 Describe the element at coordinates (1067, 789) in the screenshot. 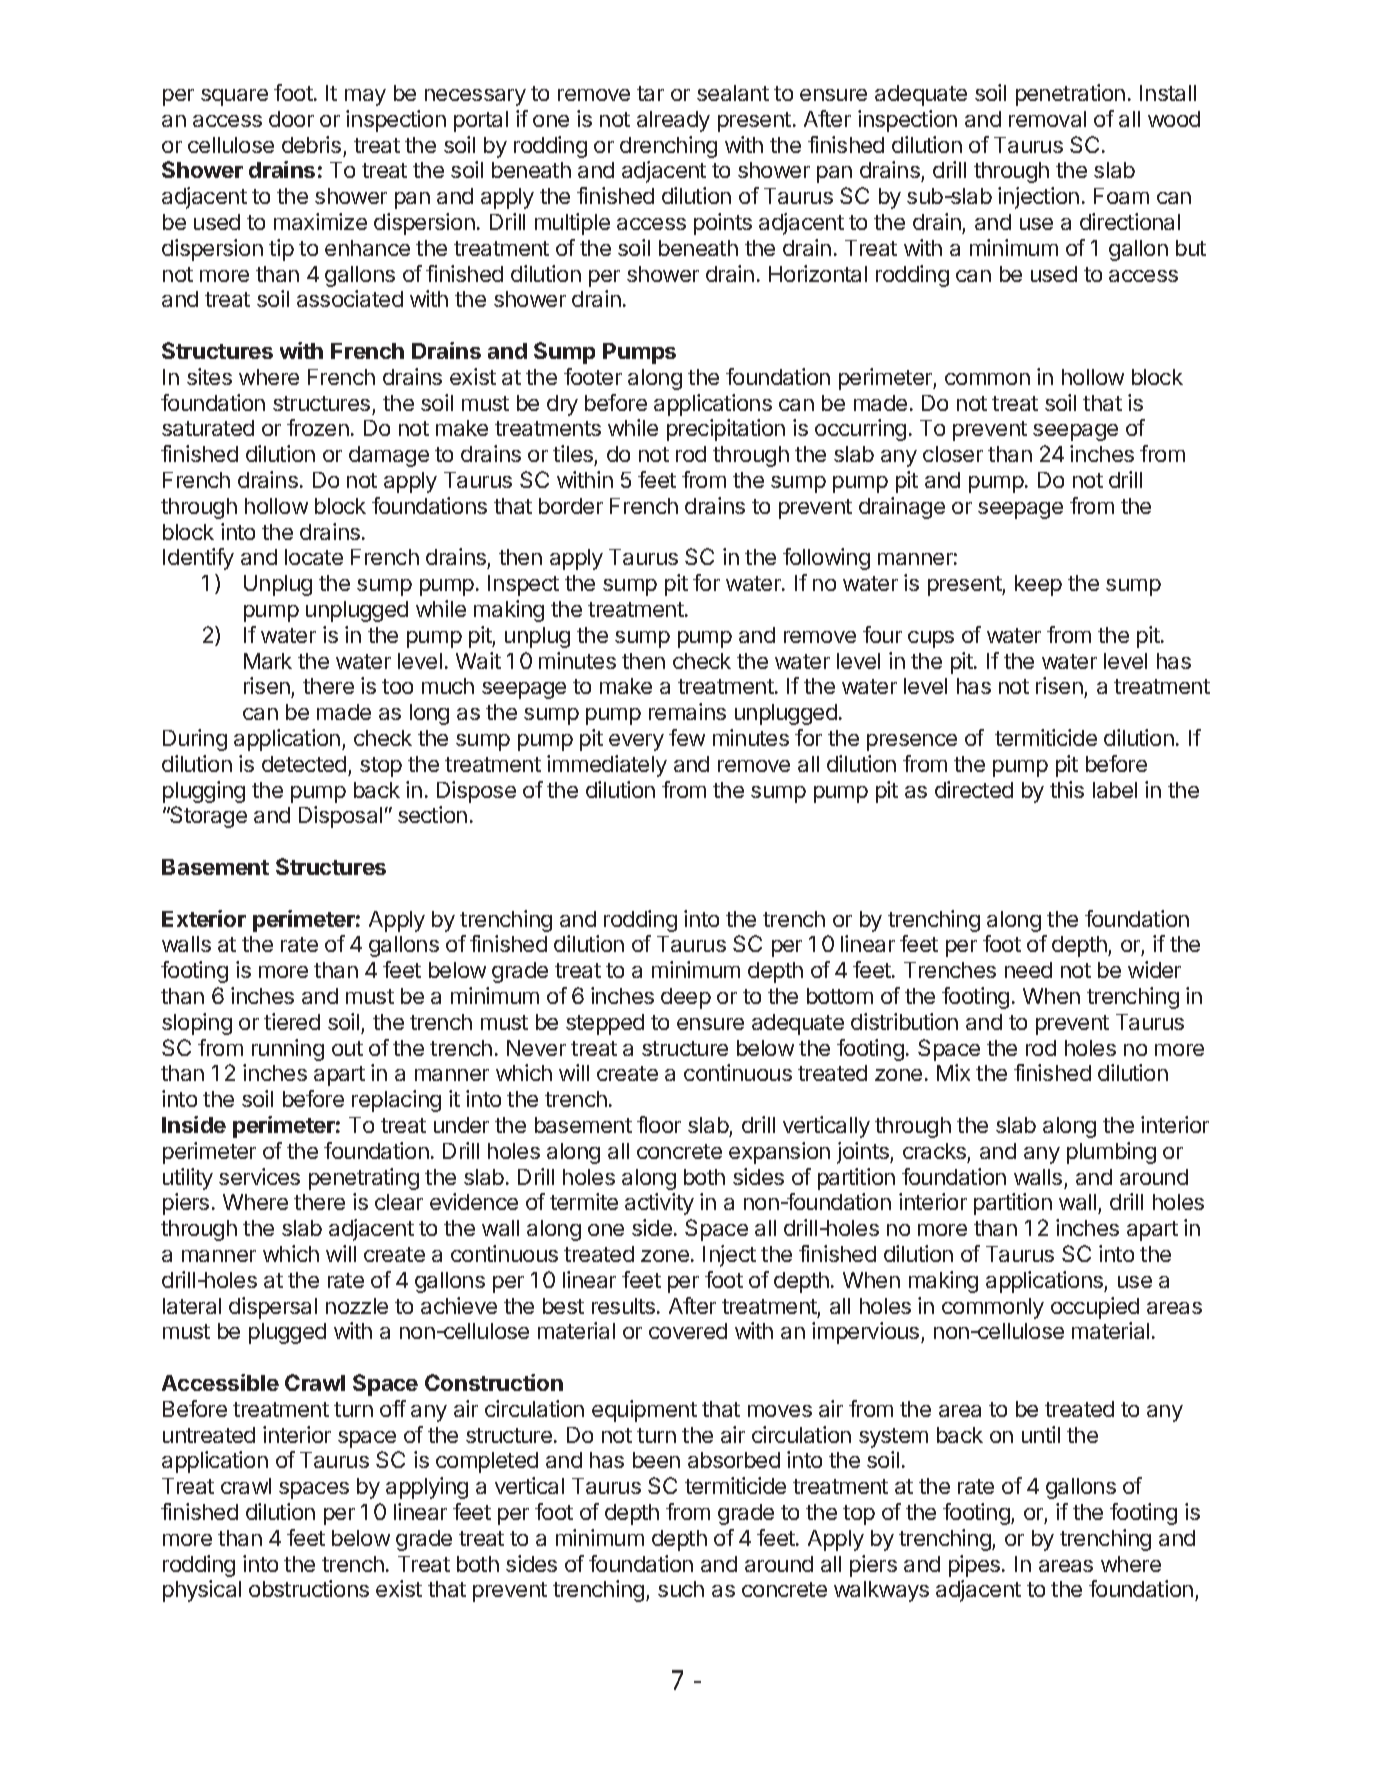

I see `this` at that location.
